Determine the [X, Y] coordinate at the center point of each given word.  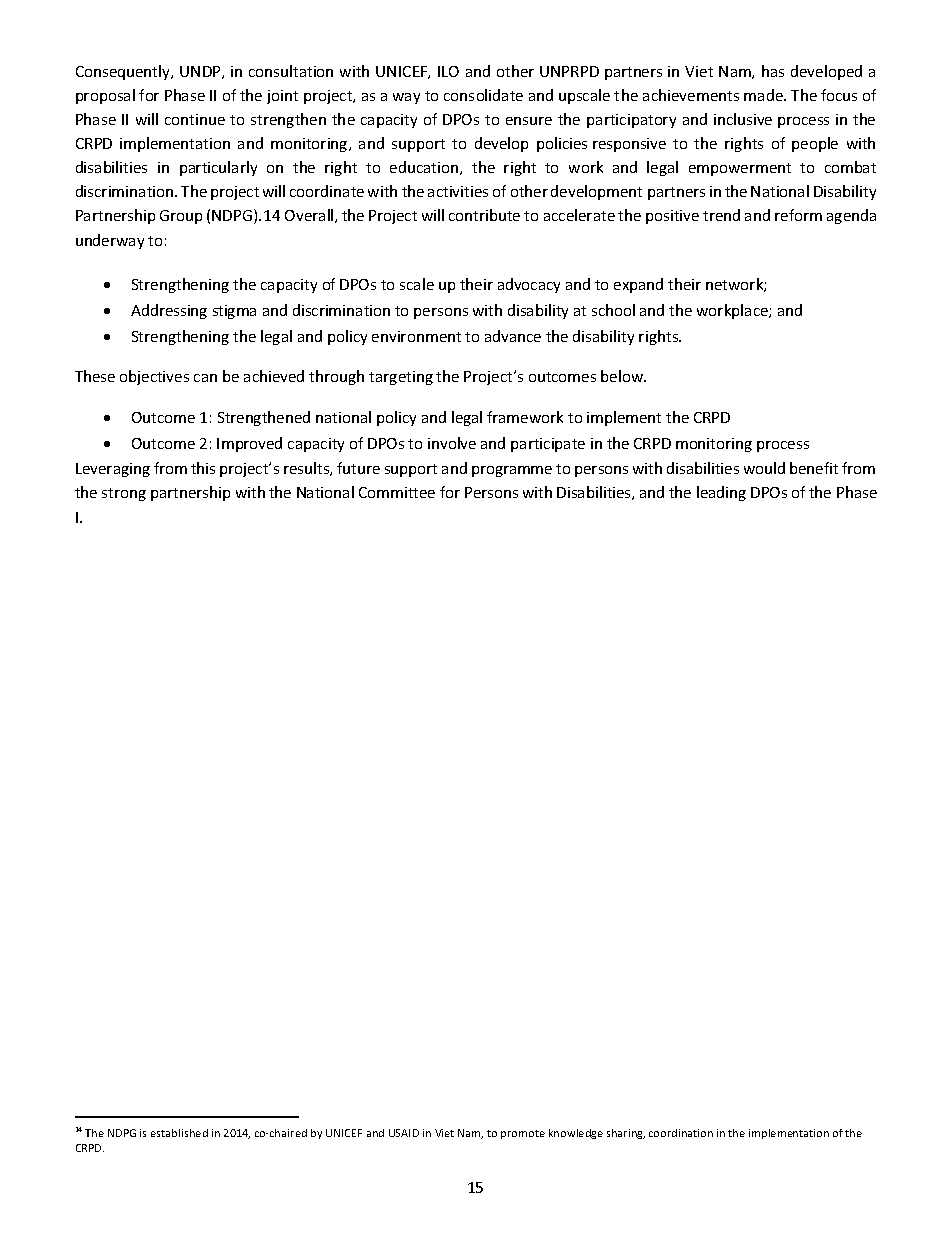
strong [124, 494]
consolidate [483, 95]
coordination [681, 1133]
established [179, 1133]
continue [195, 119]
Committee [397, 492]
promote [523, 1134]
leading [721, 493]
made [764, 95]
